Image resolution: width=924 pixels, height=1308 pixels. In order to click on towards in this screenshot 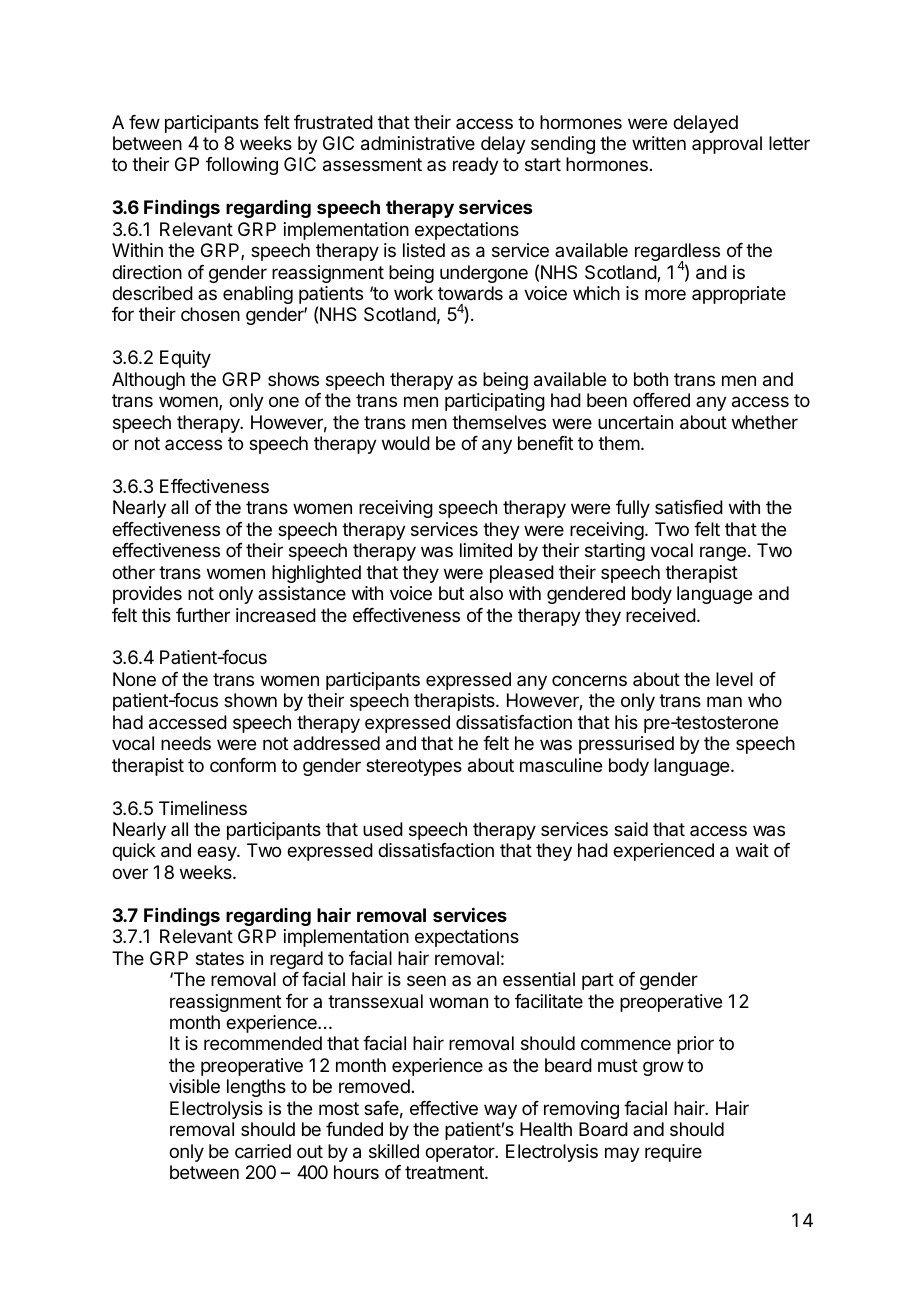, I will do `click(470, 293)`.
